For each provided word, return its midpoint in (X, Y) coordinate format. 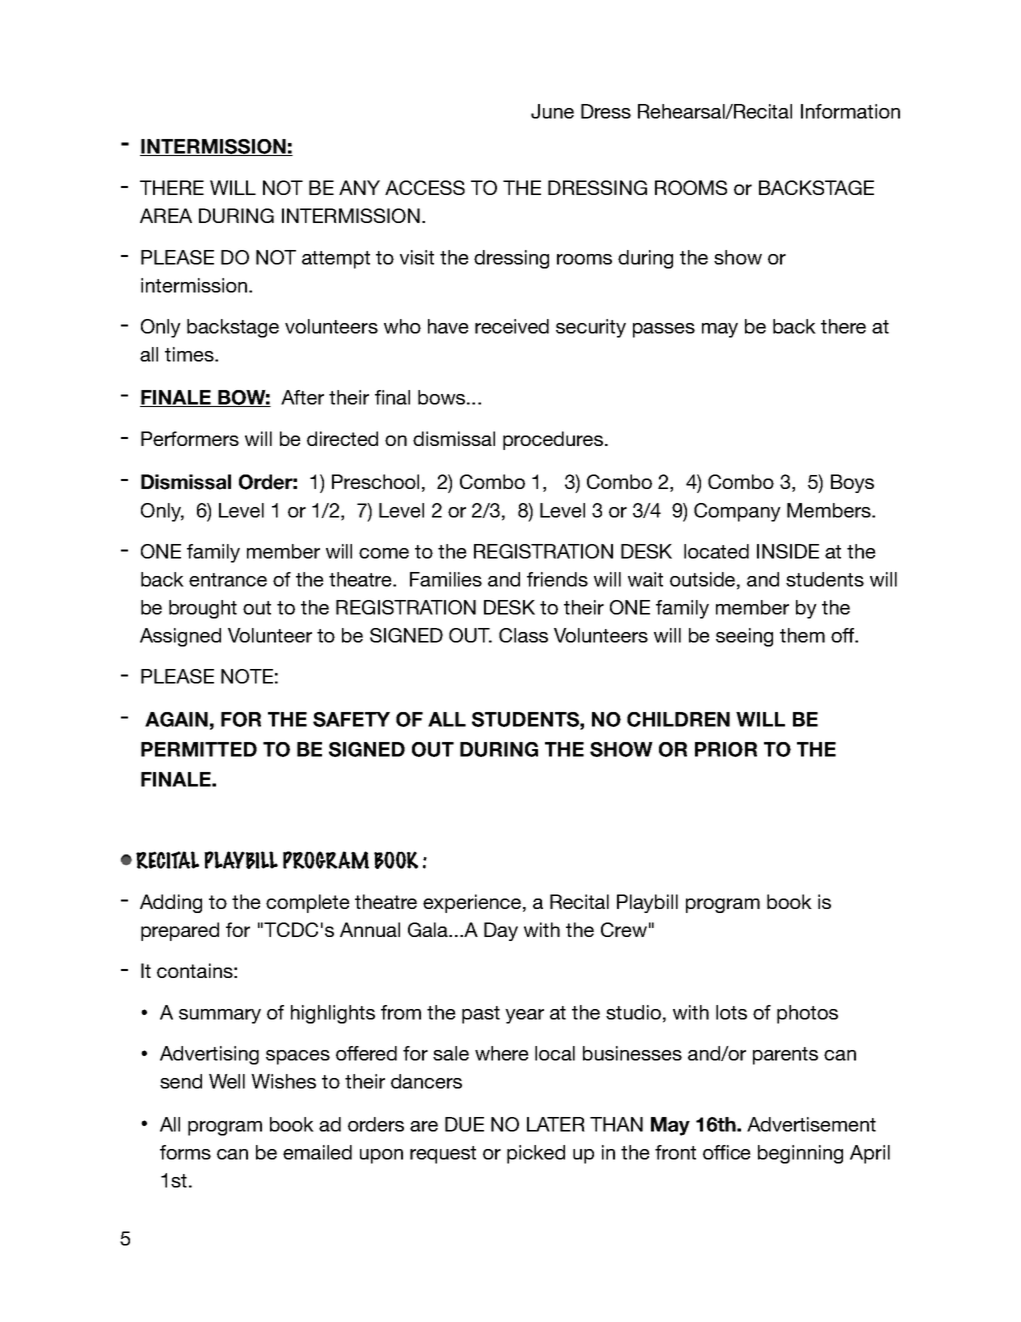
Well (227, 1081)
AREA (166, 215)
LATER (556, 1124)
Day (501, 931)
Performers (190, 438)
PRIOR (726, 749)
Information (850, 111)
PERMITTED (199, 749)
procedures (553, 440)
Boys (852, 483)
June (552, 111)
